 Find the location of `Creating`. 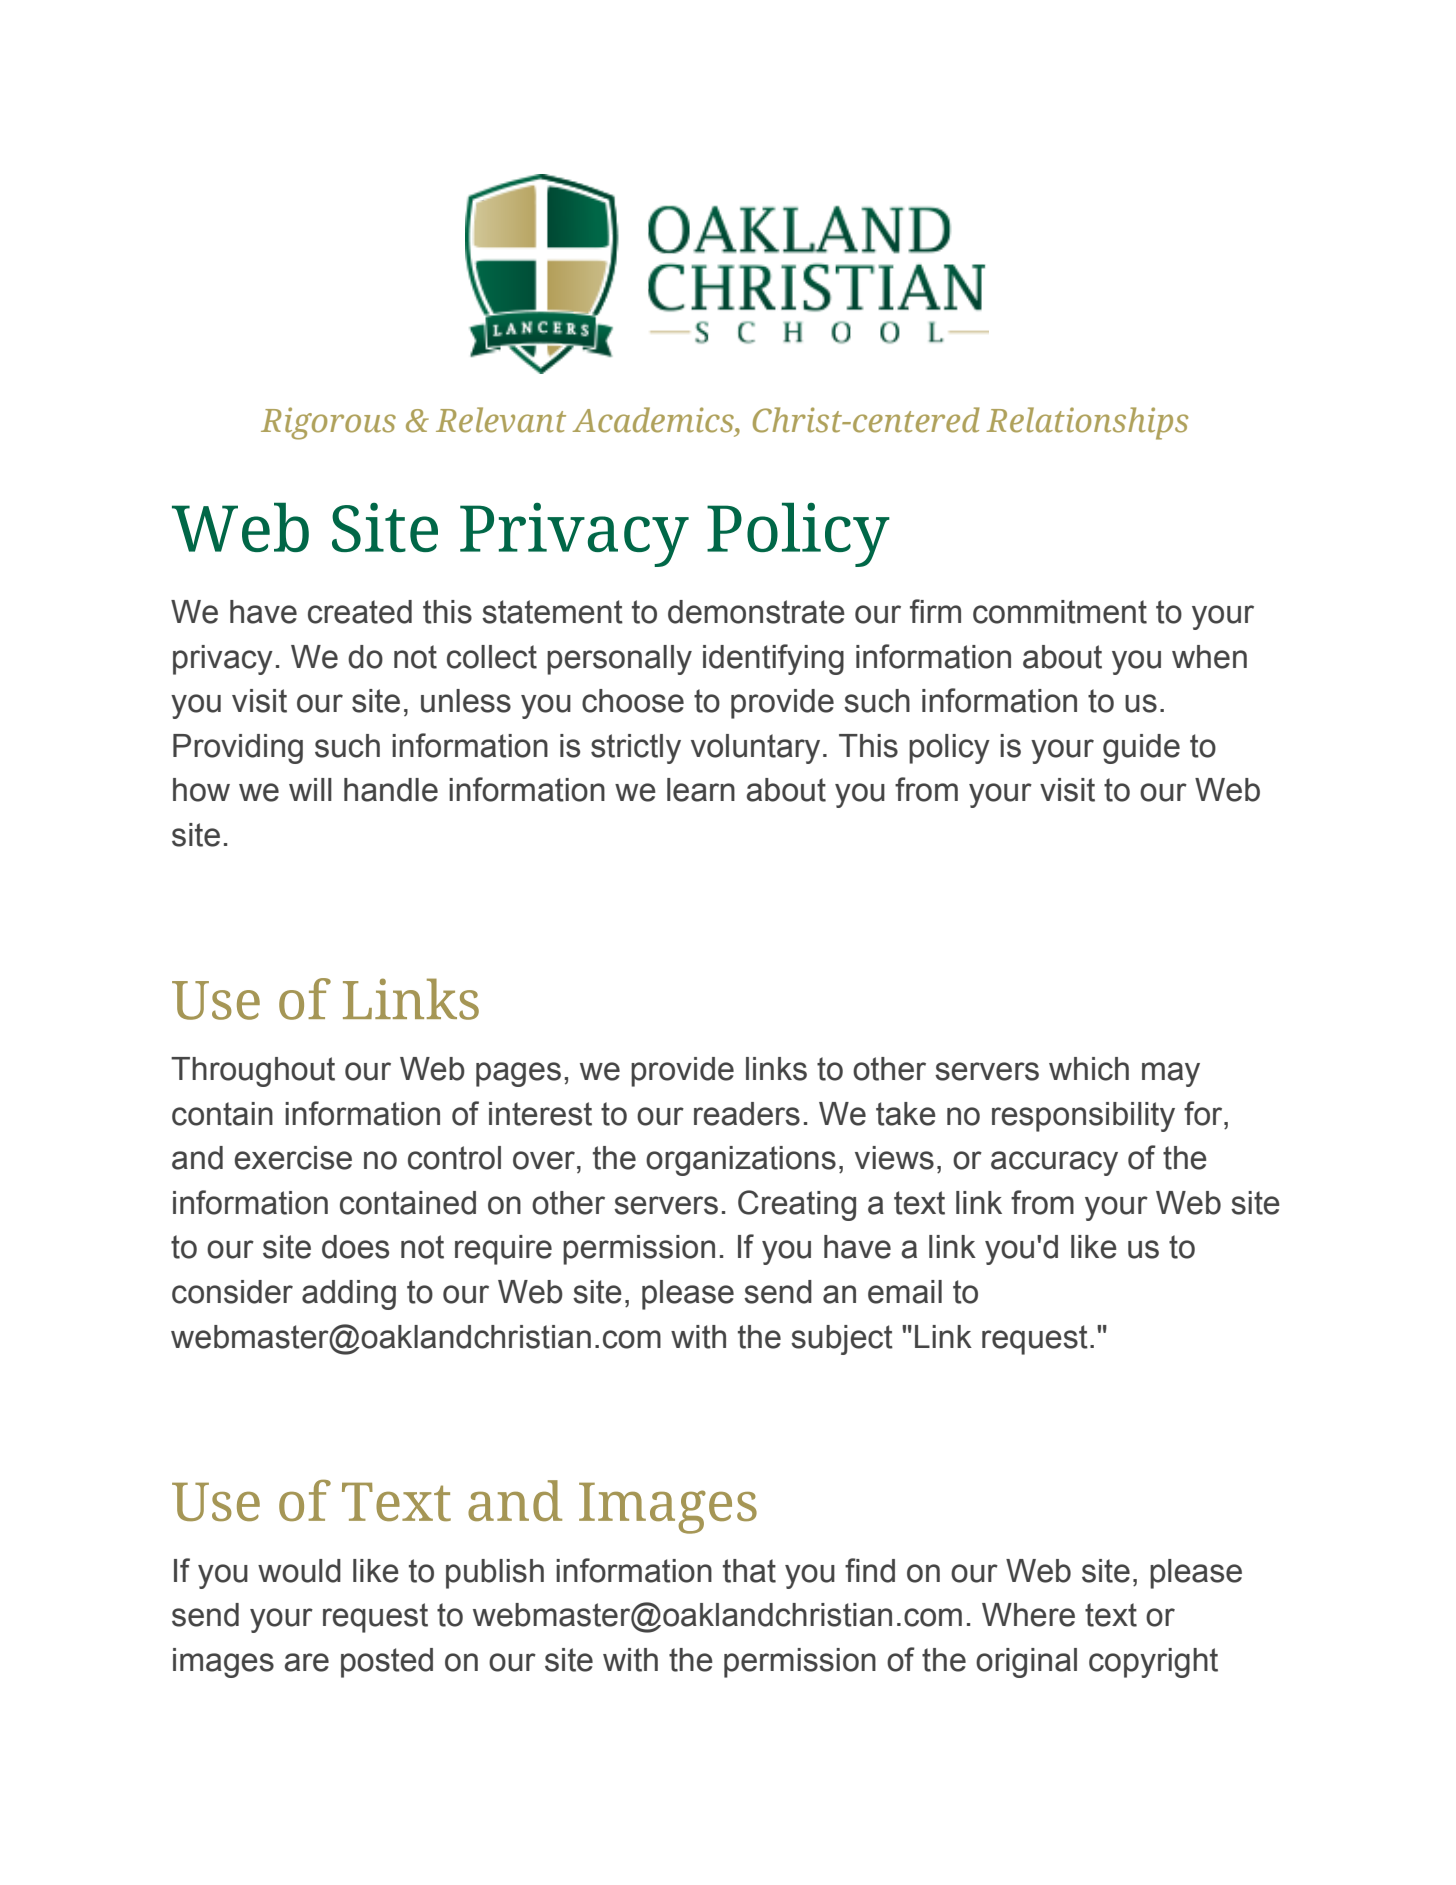

Creating is located at coordinates (797, 1205).
